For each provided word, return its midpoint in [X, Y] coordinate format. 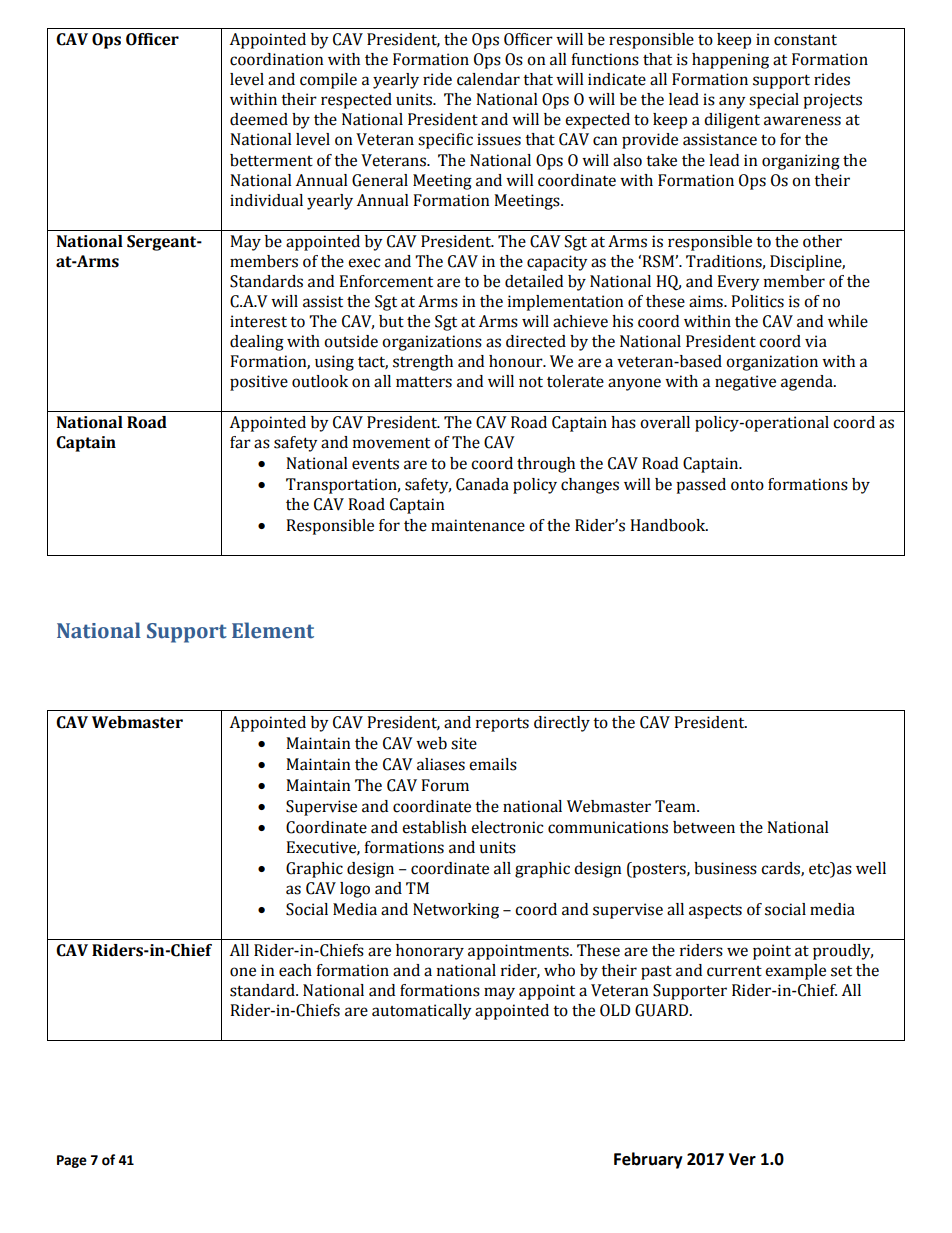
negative [745, 383]
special [774, 101]
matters [424, 382]
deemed [259, 119]
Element [273, 630]
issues [499, 139]
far [240, 442]
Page [72, 1161]
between [704, 827]
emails [493, 764]
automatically [421, 1012]
